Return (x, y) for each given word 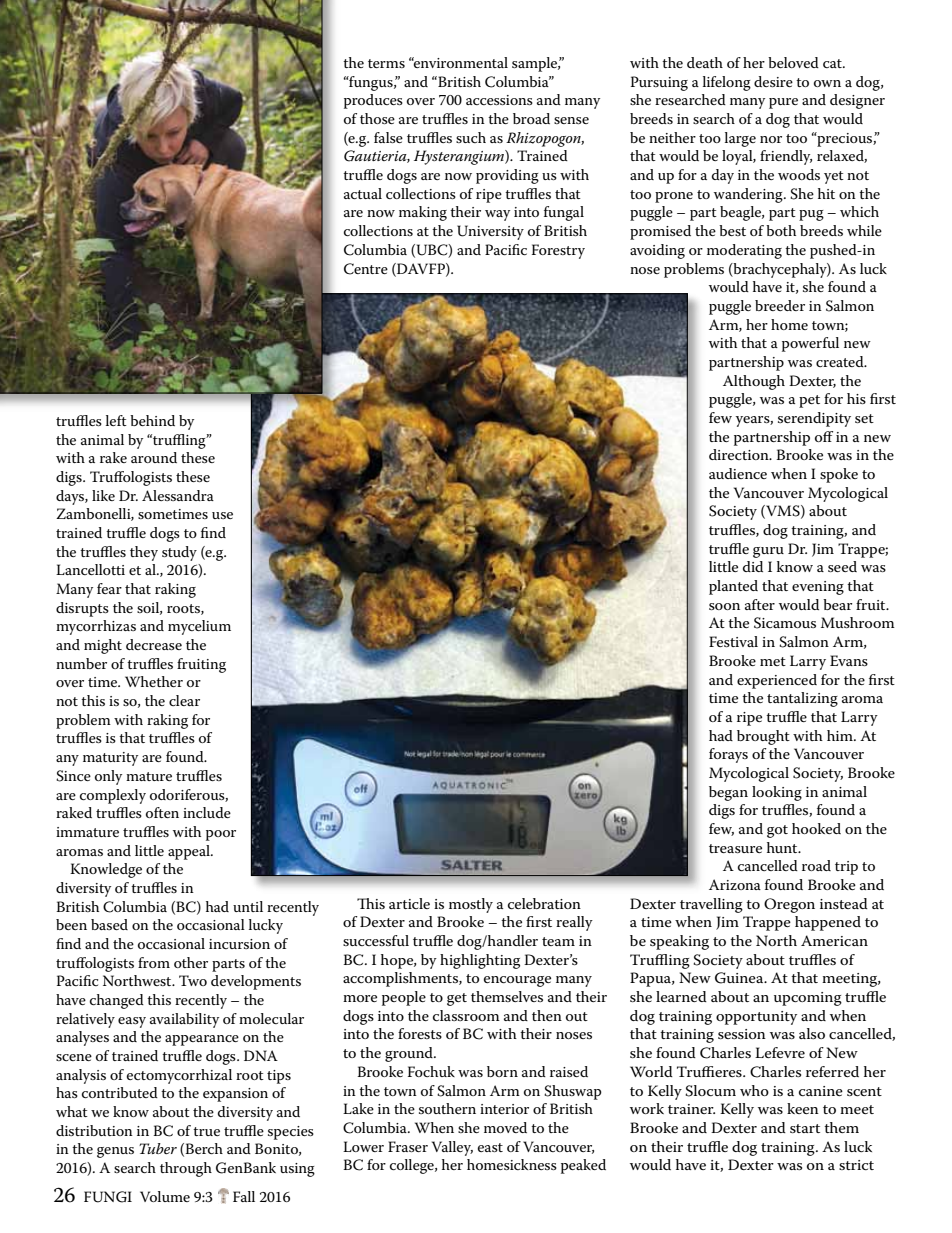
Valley (452, 1148)
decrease (154, 644)
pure (783, 103)
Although (754, 382)
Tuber (158, 1148)
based (109, 924)
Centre (366, 269)
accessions (499, 100)
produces (373, 101)
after (760, 604)
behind (152, 420)
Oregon (789, 905)
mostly (471, 905)
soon (724, 606)
